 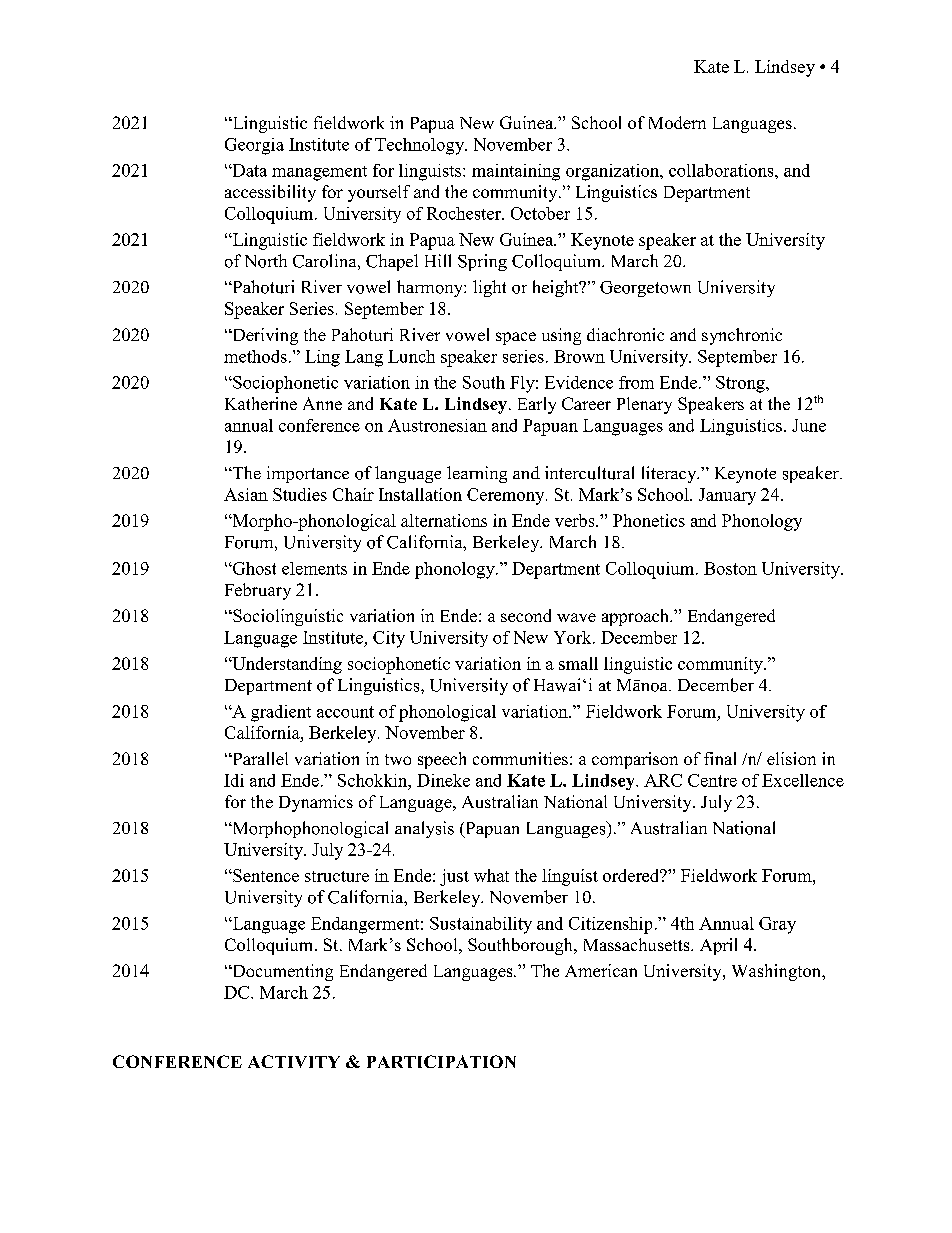 What do you see at coordinates (314, 568) in the document?
I see `elements` at bounding box center [314, 568].
